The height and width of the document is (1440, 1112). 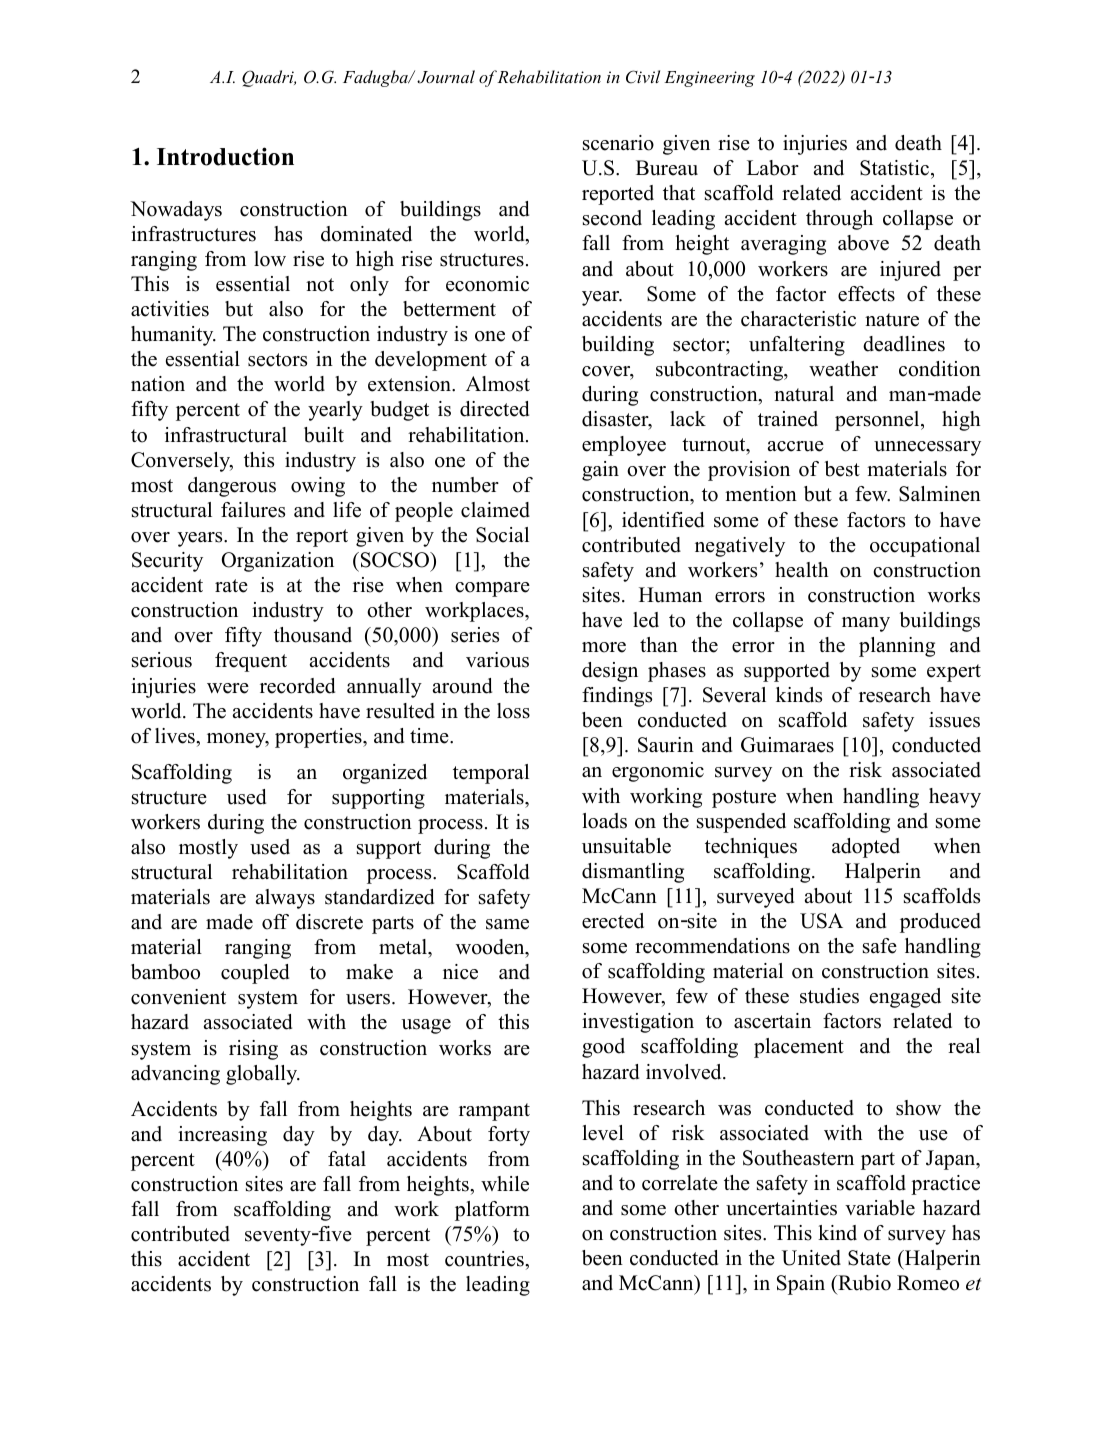 What do you see at coordinates (869, 1258) in the document?
I see `State` at bounding box center [869, 1258].
